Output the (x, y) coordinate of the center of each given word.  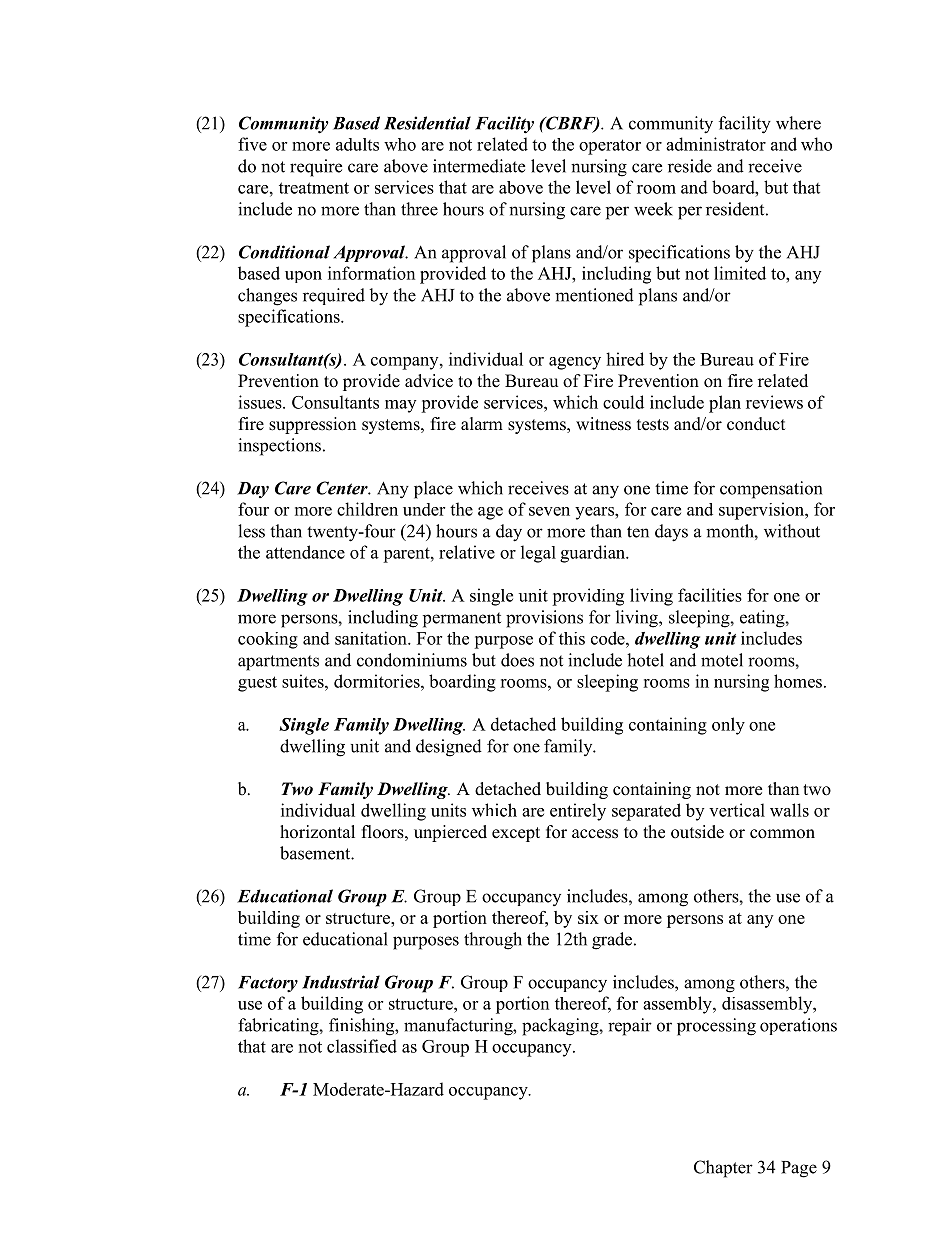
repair (630, 1027)
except (516, 834)
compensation (771, 490)
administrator (716, 144)
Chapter (723, 1169)
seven (549, 511)
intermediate (479, 166)
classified (362, 1046)
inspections (279, 447)
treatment (314, 188)
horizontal (317, 832)
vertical (737, 810)
